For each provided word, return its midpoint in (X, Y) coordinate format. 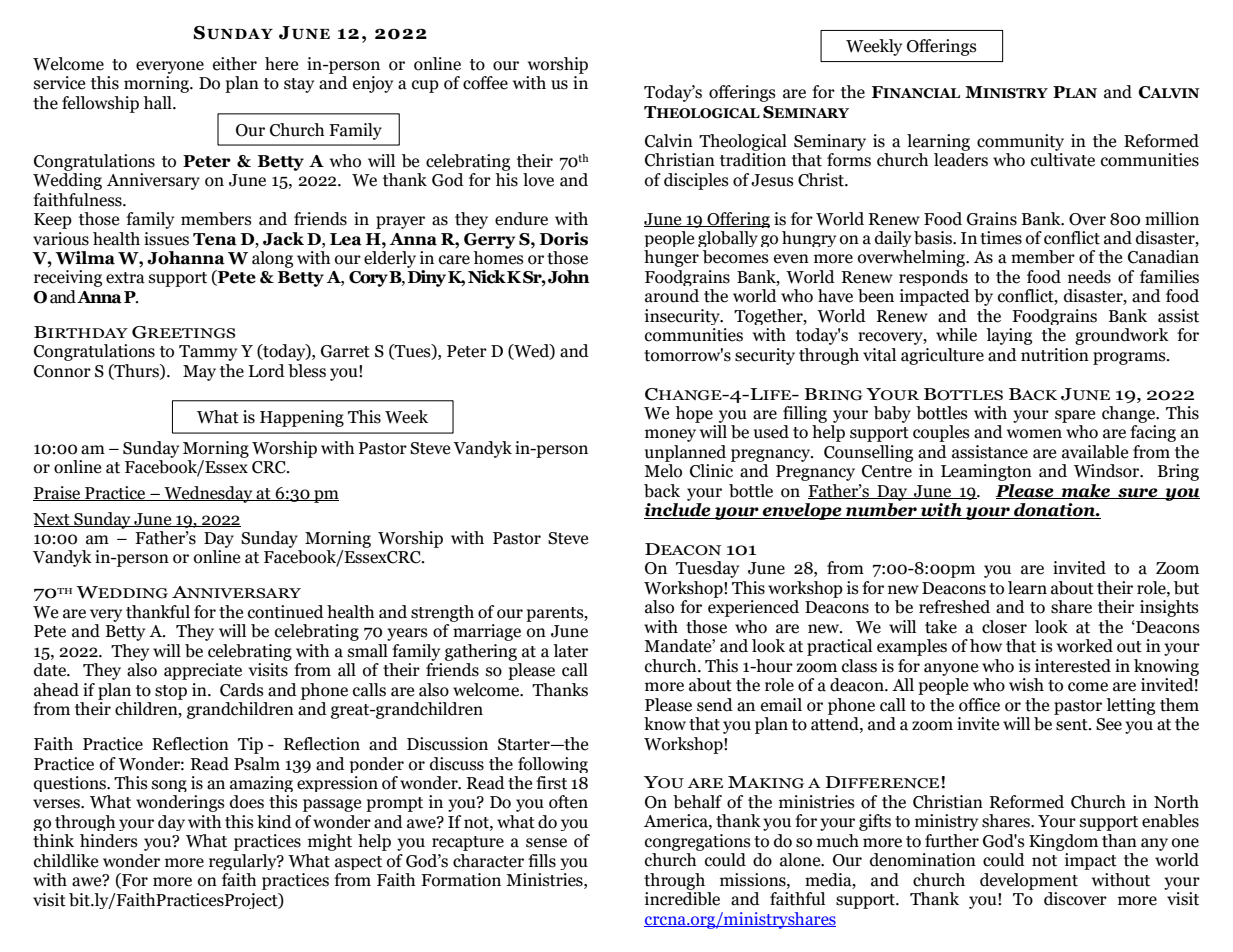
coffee (485, 83)
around (672, 296)
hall (158, 103)
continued (286, 612)
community (1020, 142)
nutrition (1055, 355)
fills (542, 861)
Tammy (208, 353)
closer (1004, 627)
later (570, 651)
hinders (109, 841)
